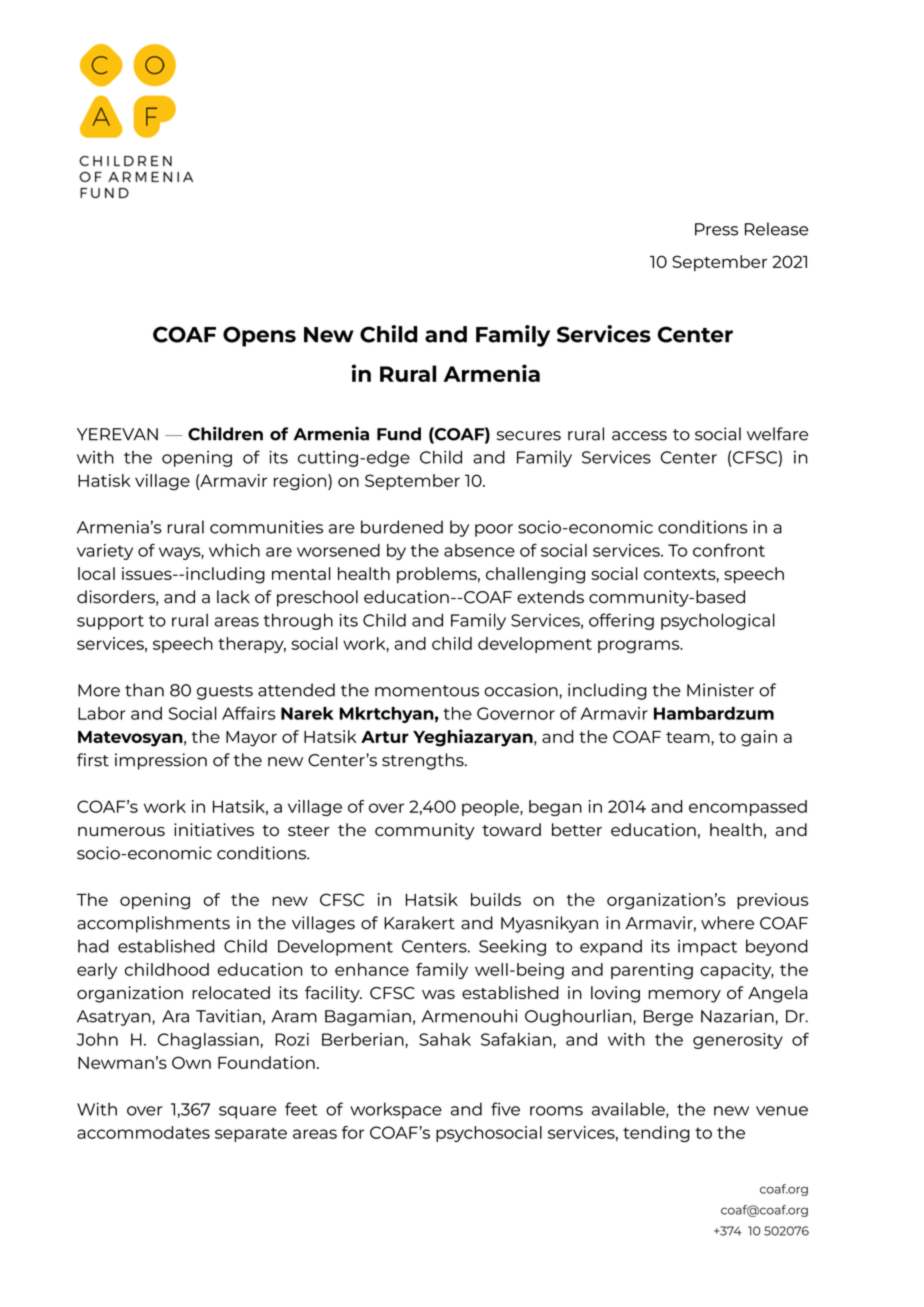  I want to click on tending, so click(656, 1134).
